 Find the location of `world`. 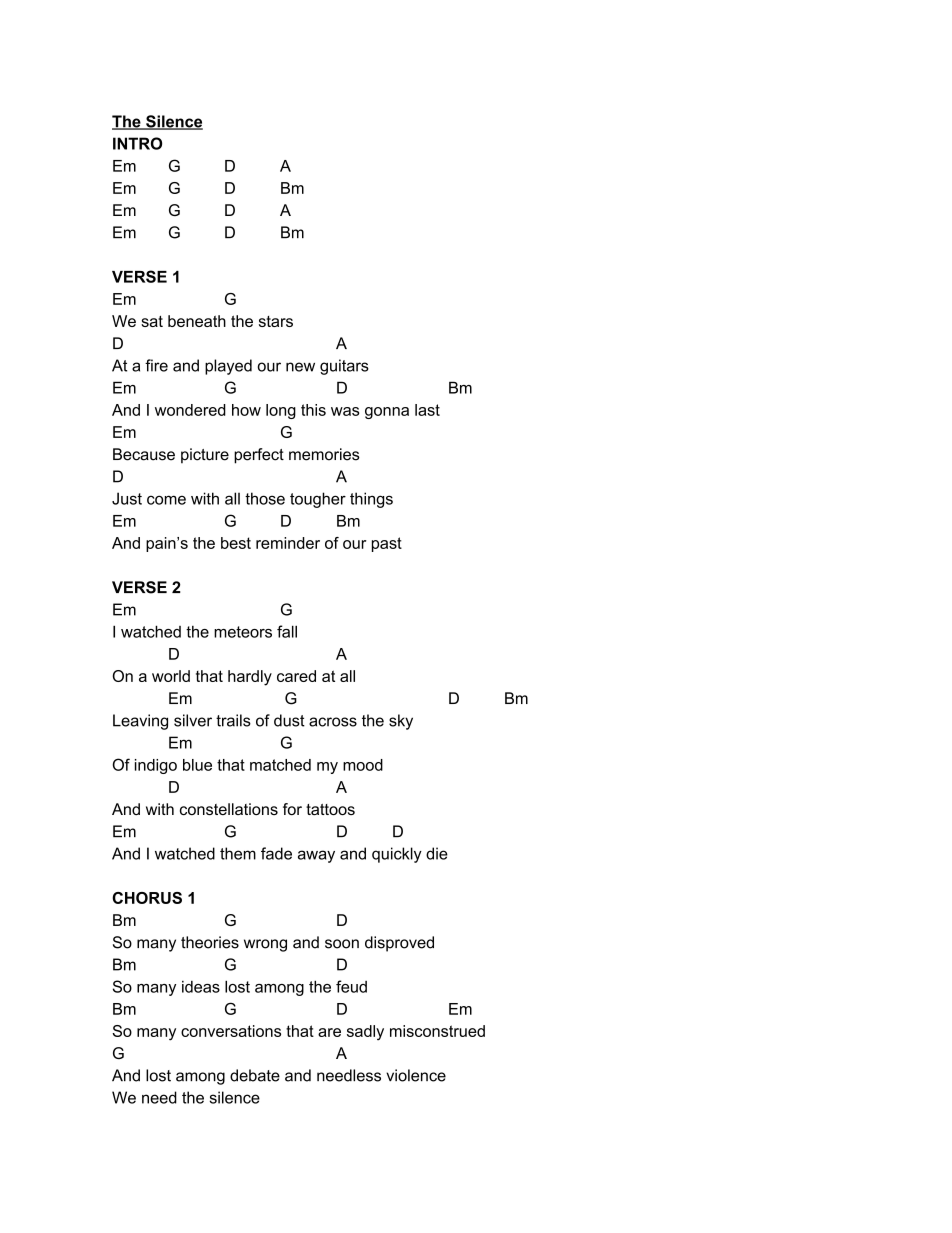

world is located at coordinates (171, 676).
